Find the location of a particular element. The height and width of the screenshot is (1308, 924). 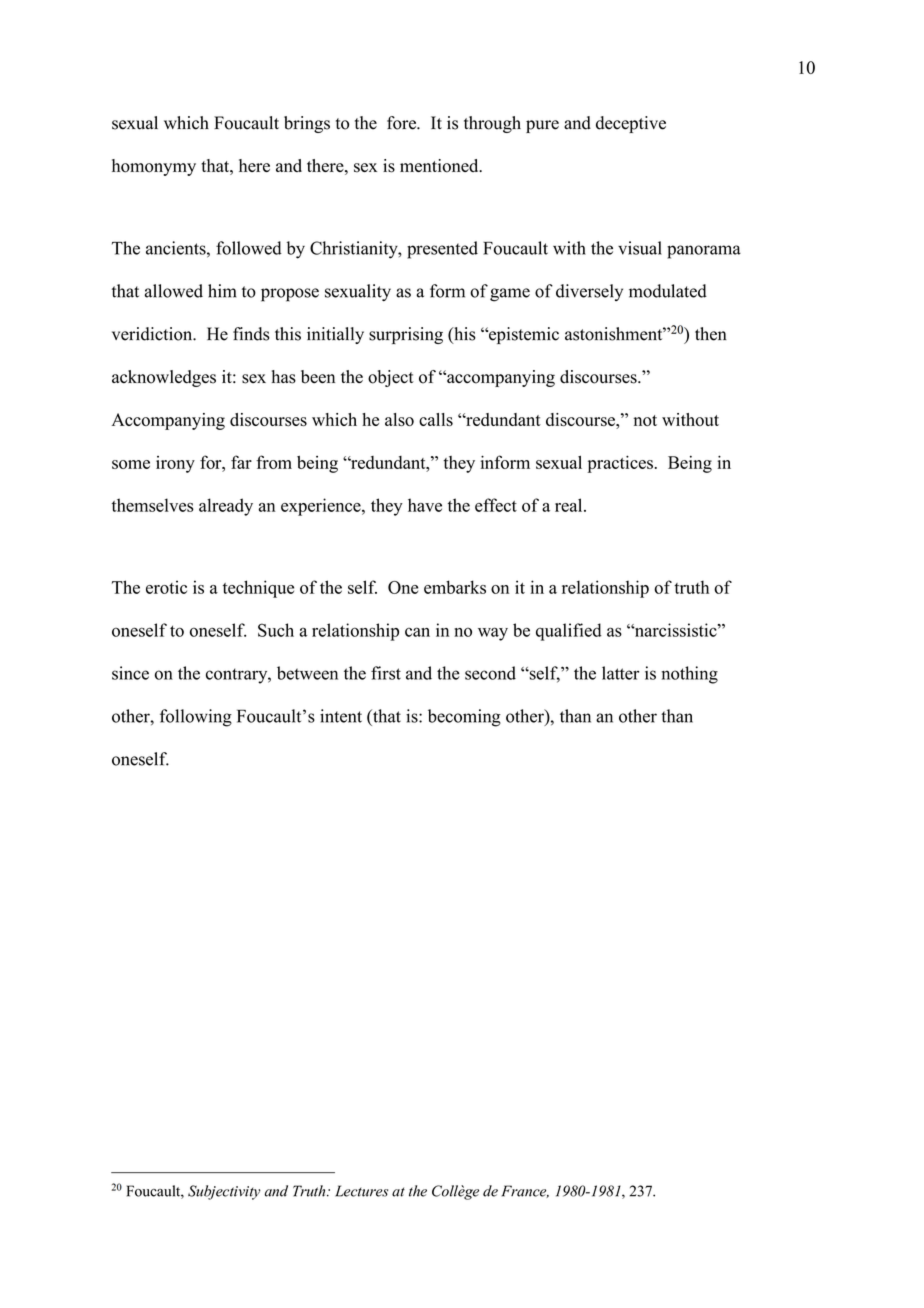

Subjectivity is located at coordinates (224, 1192).
